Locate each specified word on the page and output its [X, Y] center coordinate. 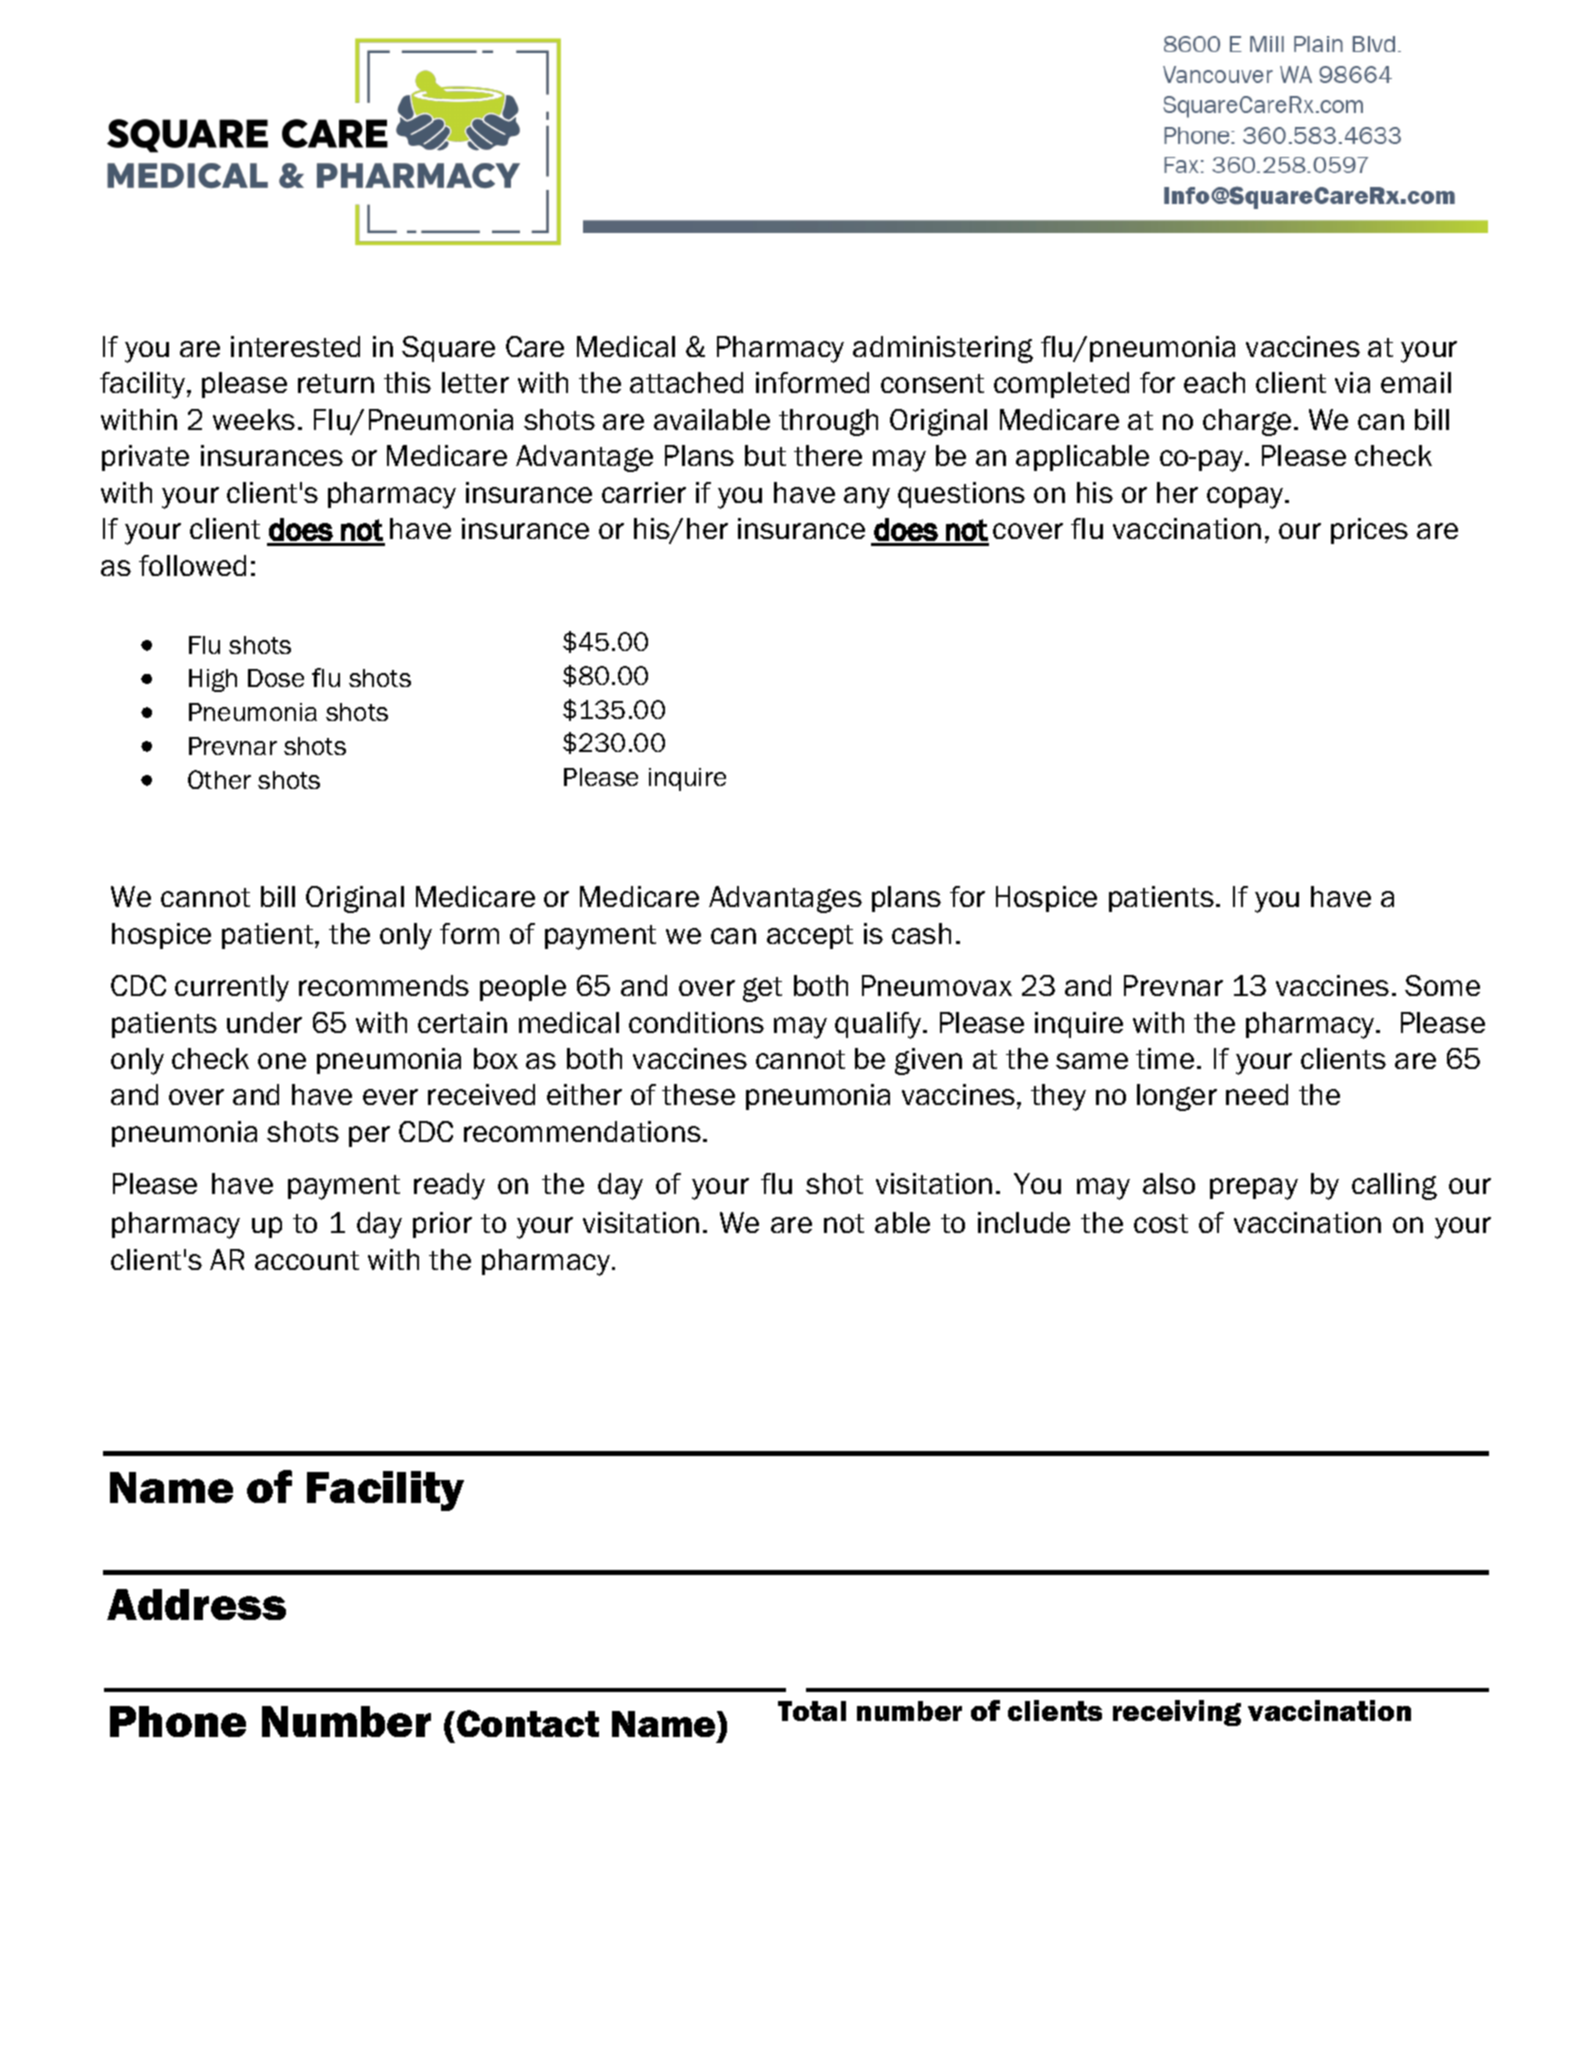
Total [812, 1711]
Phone [178, 1721]
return [336, 383]
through [828, 422]
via [1352, 382]
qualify [879, 1025]
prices [1369, 531]
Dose [276, 678]
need [1257, 1094]
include [1024, 1222]
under [264, 1022]
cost [1161, 1223]
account [307, 1260]
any [867, 498]
